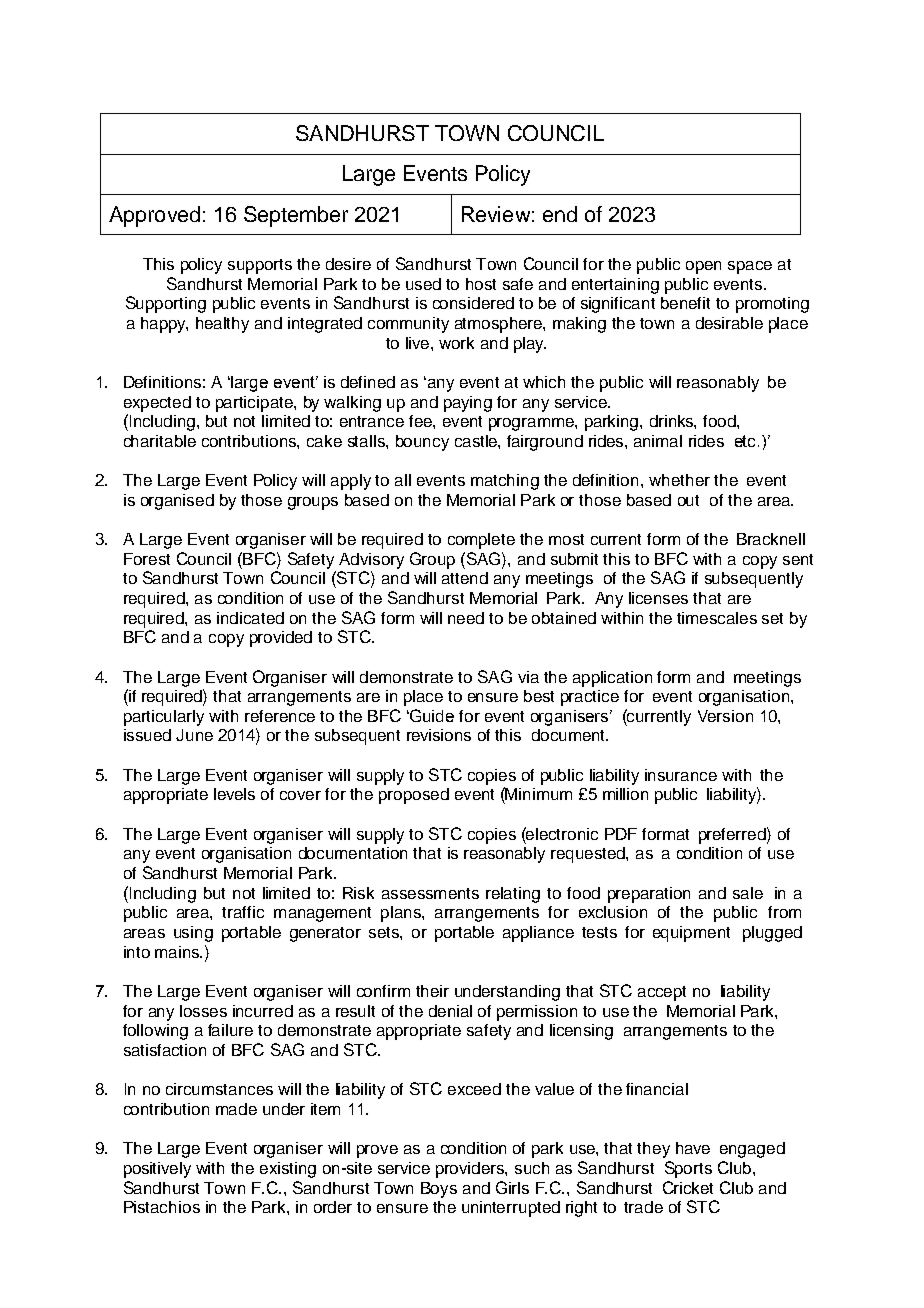 This screenshot has width=924, height=1308. Describe the element at coordinates (496, 214) in the screenshot. I see `Review` at that location.
